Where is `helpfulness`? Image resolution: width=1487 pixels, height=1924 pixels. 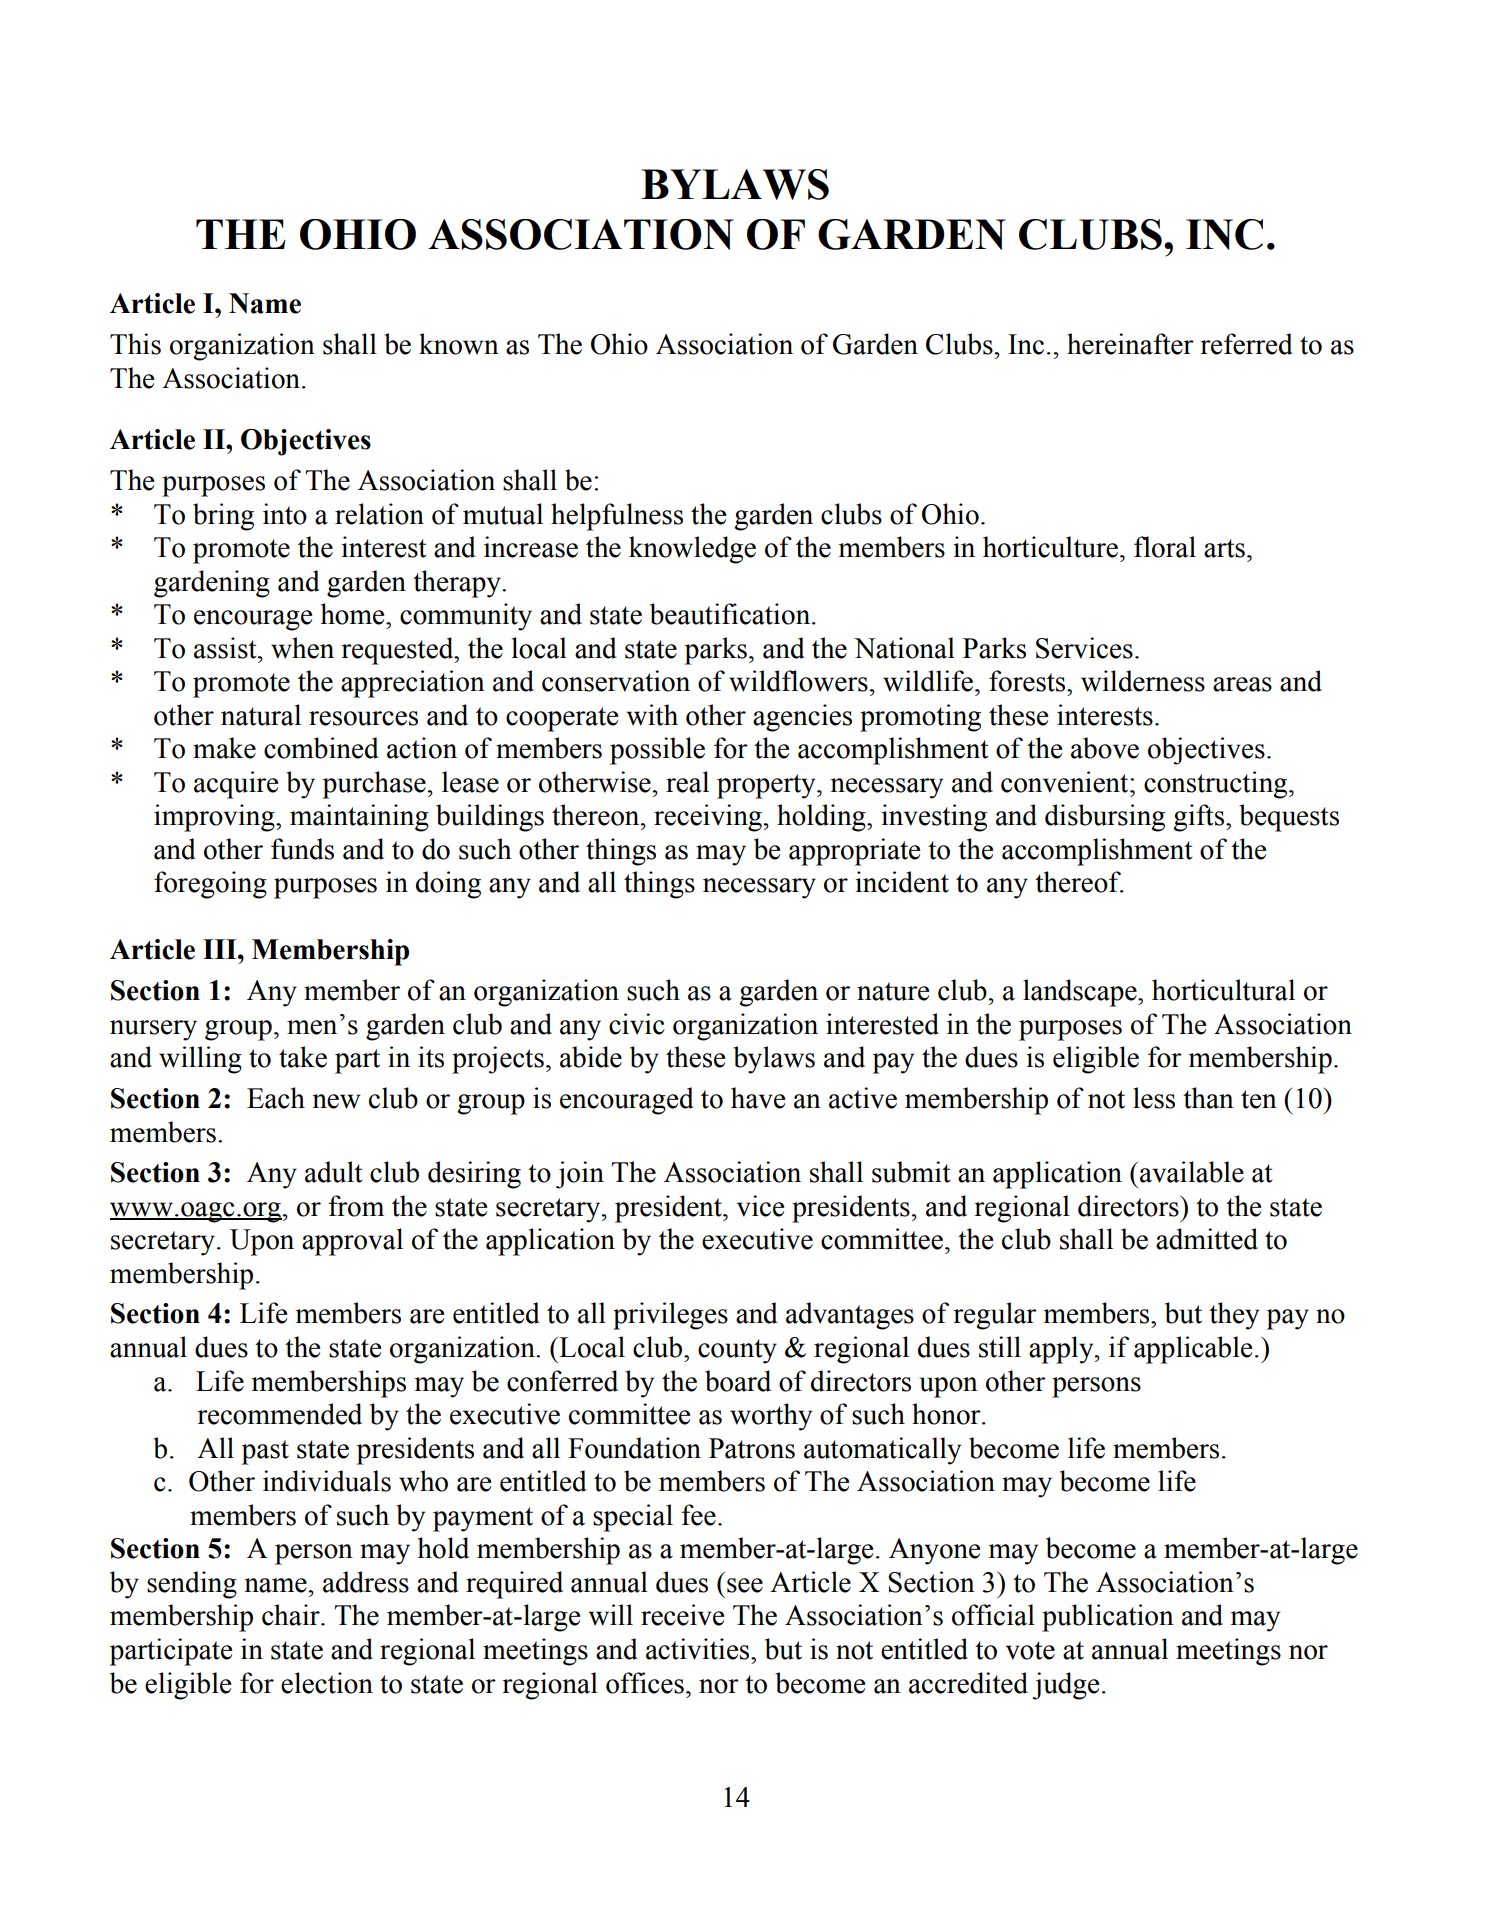
helpfulness is located at coordinates (617, 517).
